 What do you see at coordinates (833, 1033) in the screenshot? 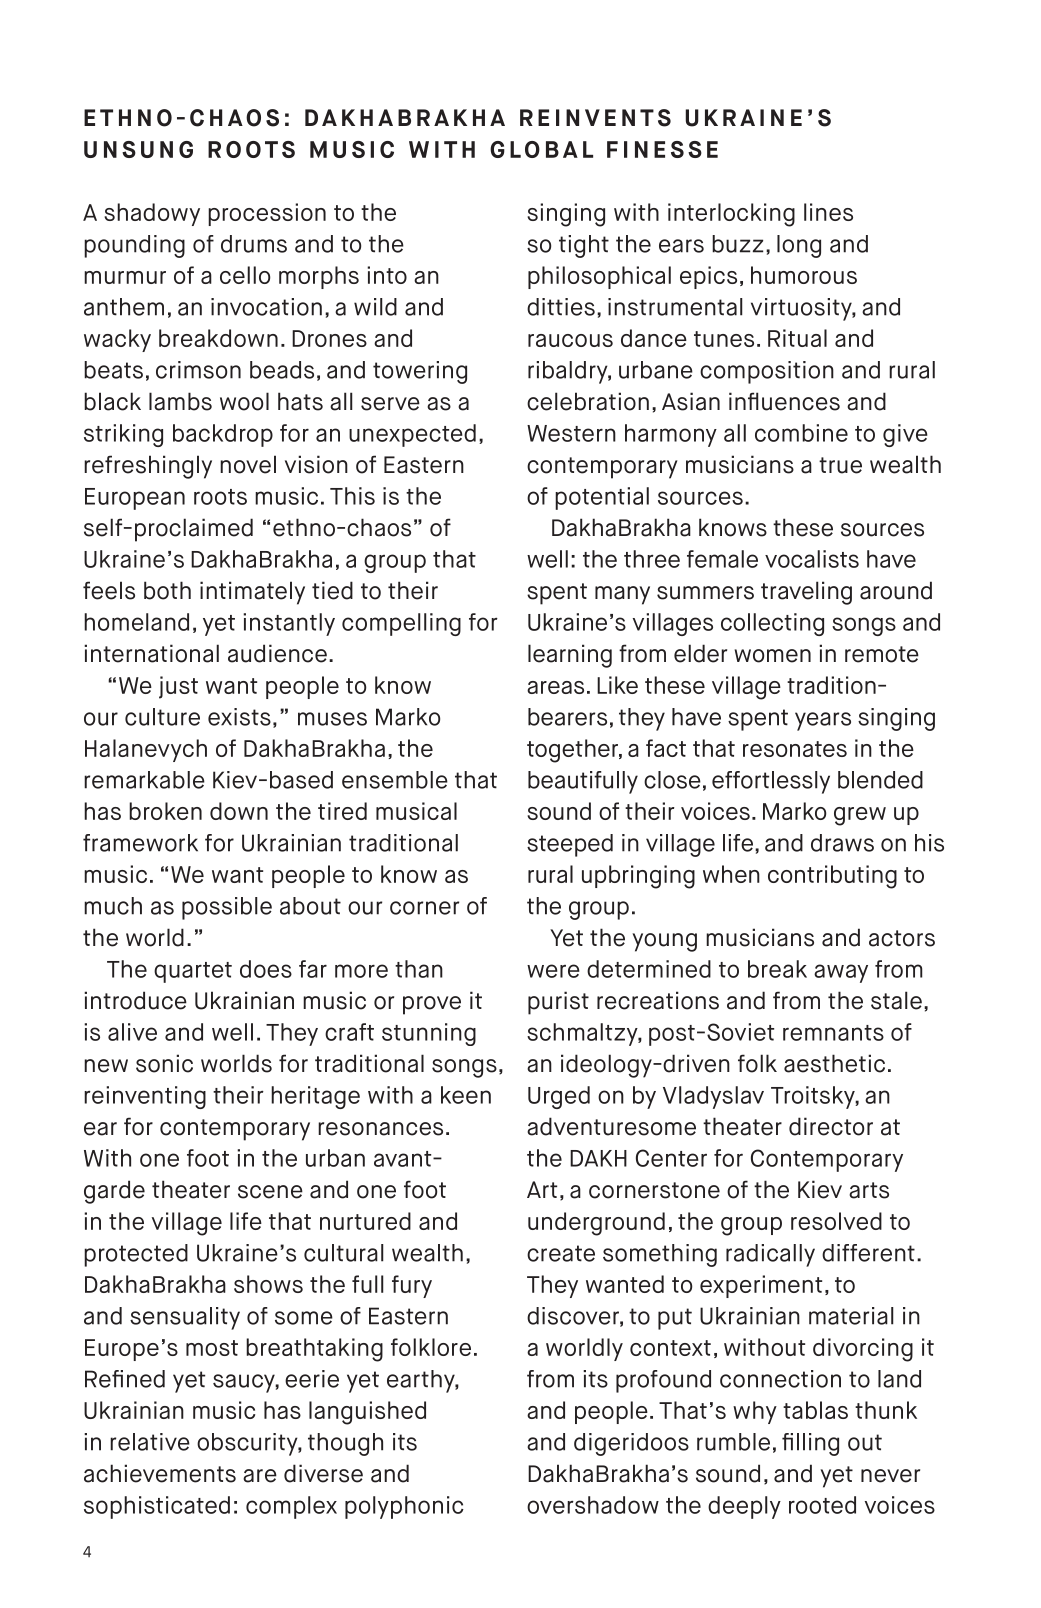
I see `remnants` at bounding box center [833, 1033].
